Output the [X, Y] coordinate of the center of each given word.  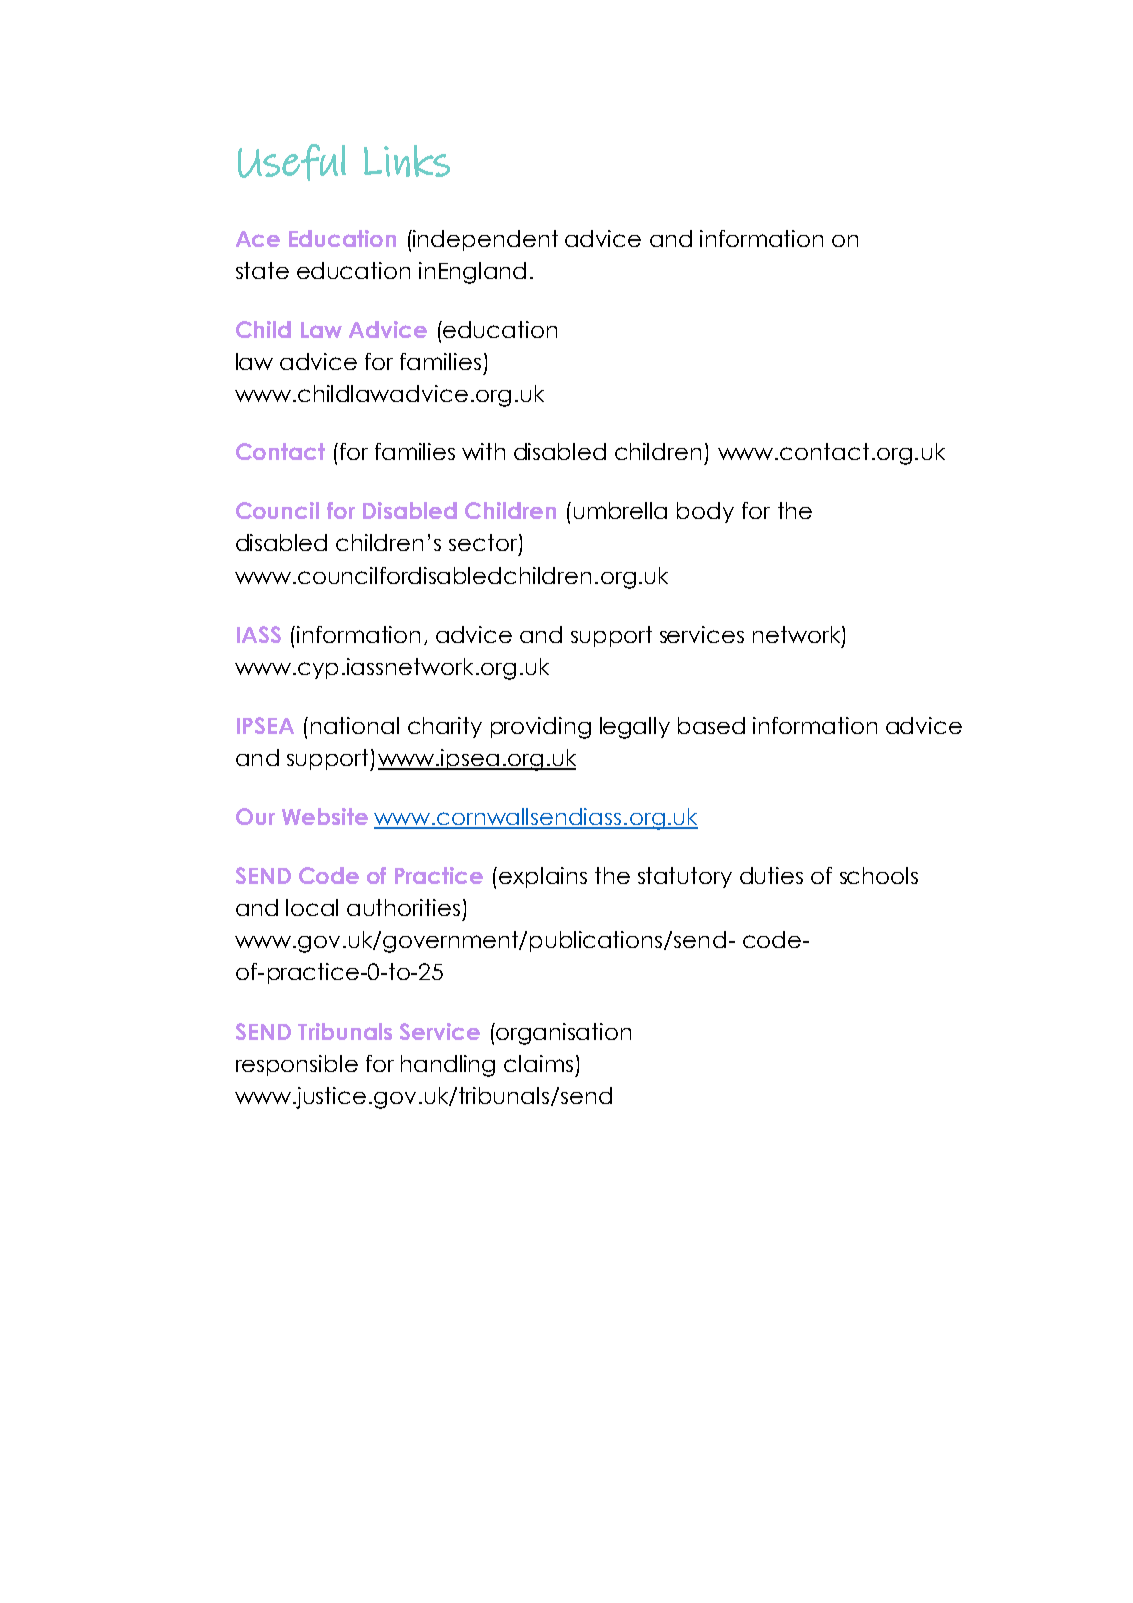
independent [484, 240]
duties [771, 875]
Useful [292, 162]
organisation [563, 1034]
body [705, 512]
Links [407, 161]
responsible [297, 1065]
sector [484, 544]
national [355, 725]
